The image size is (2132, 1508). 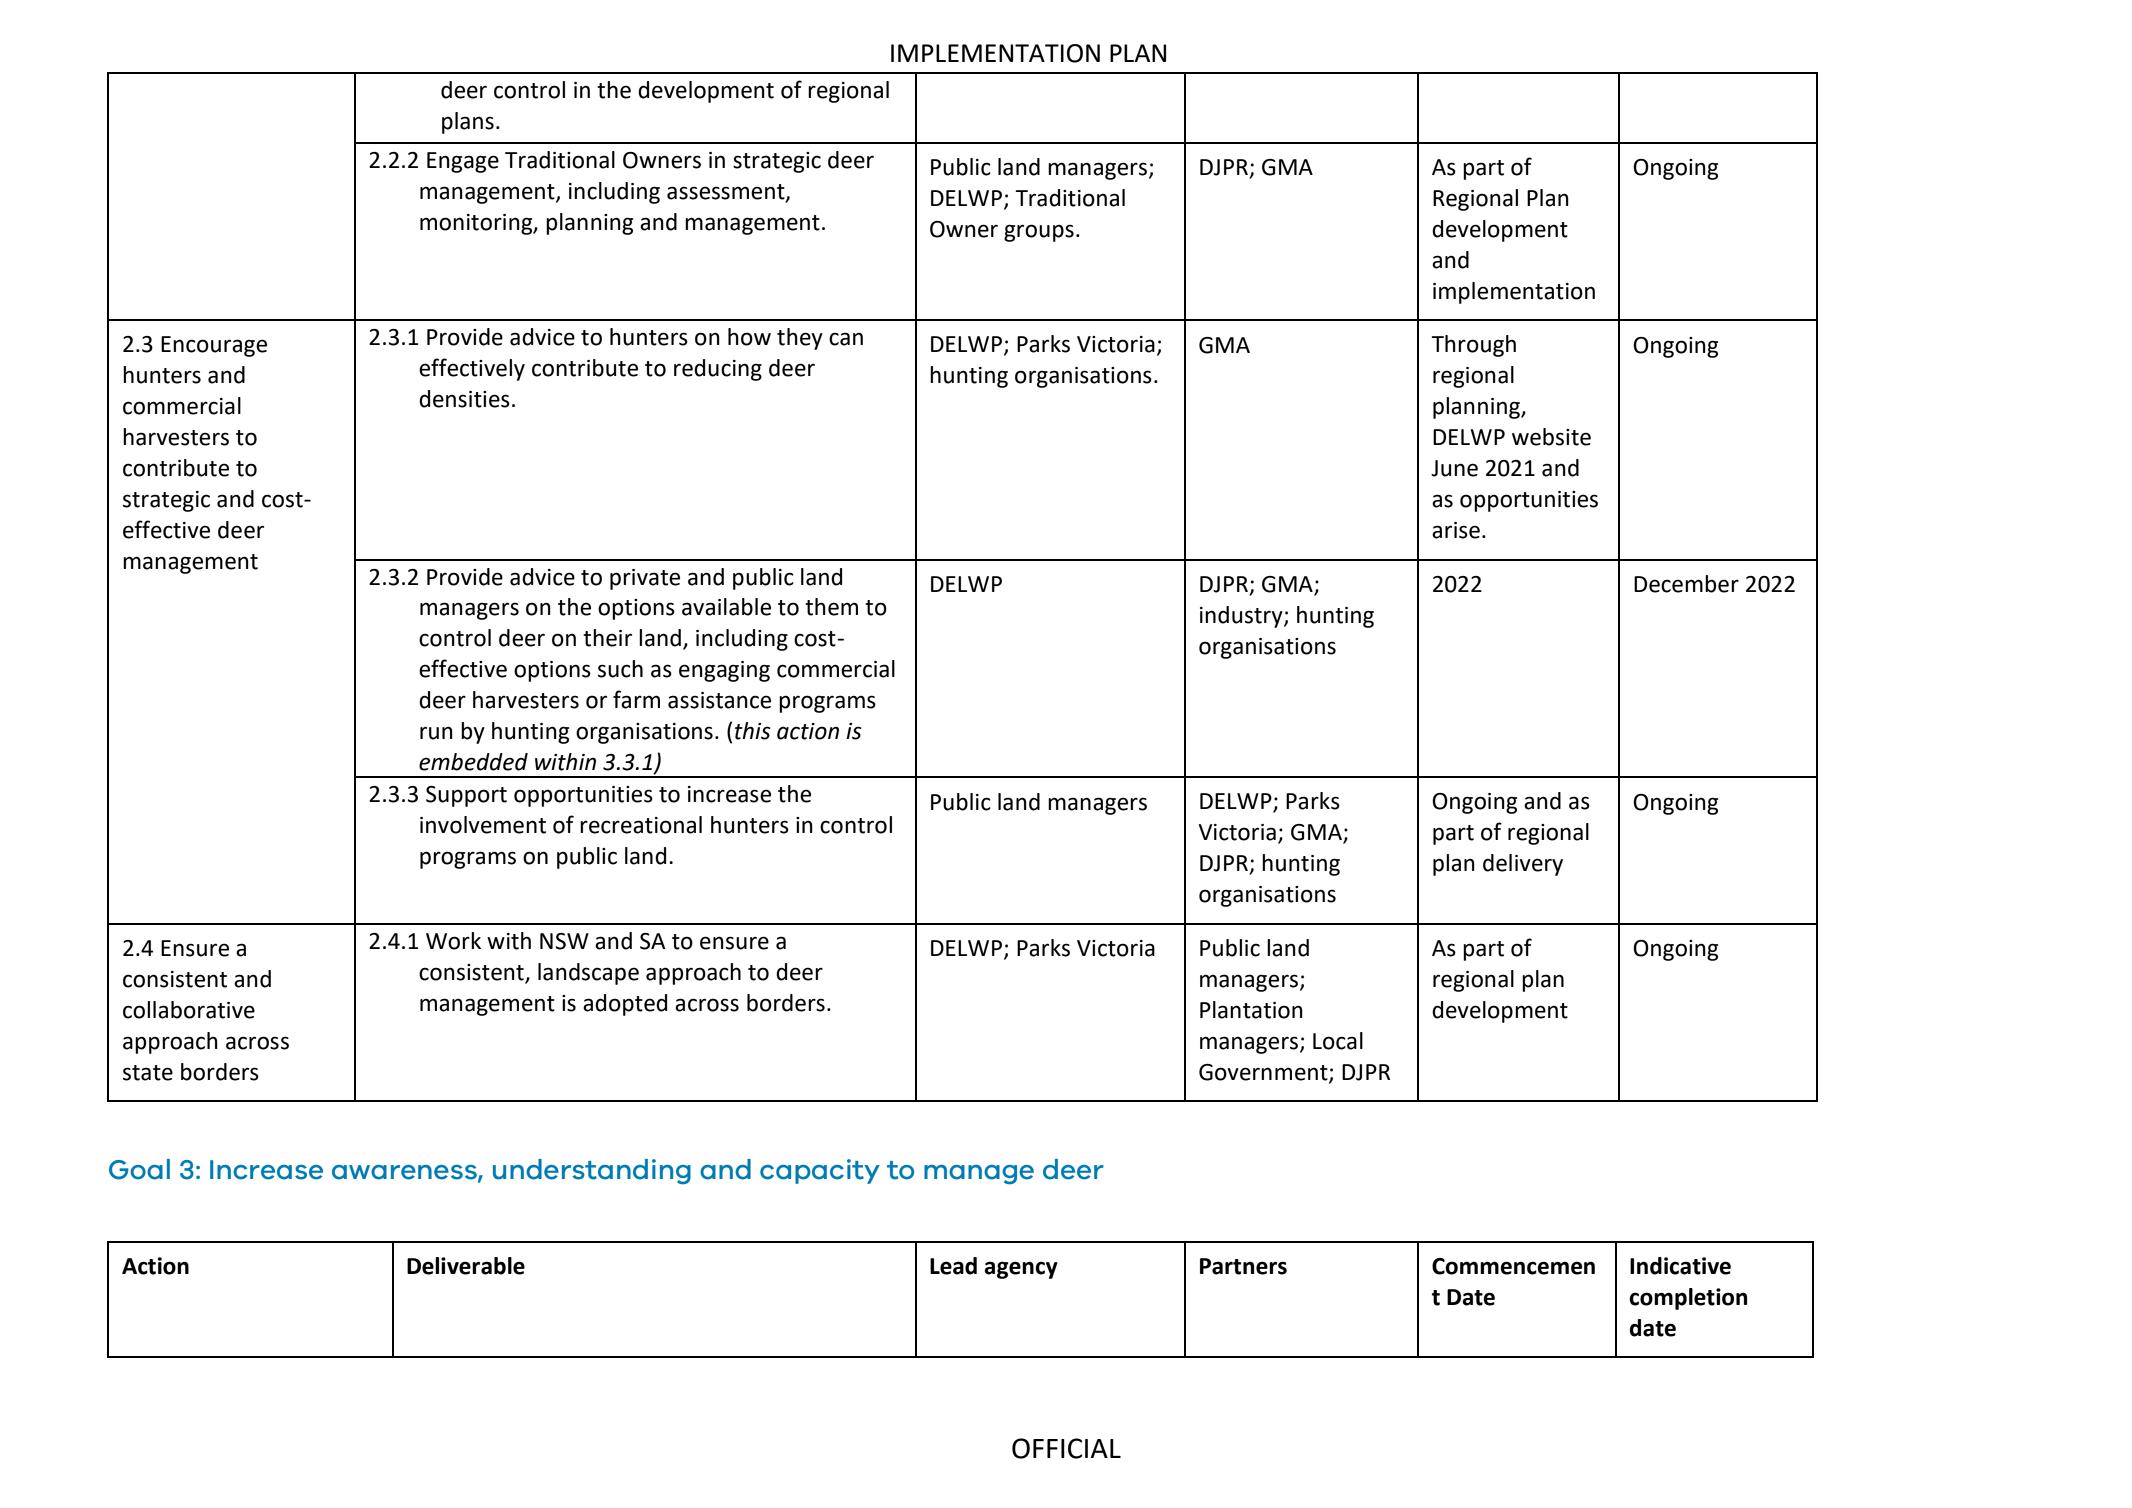 What do you see at coordinates (1523, 865) in the screenshot?
I see `delivery` at bounding box center [1523, 865].
